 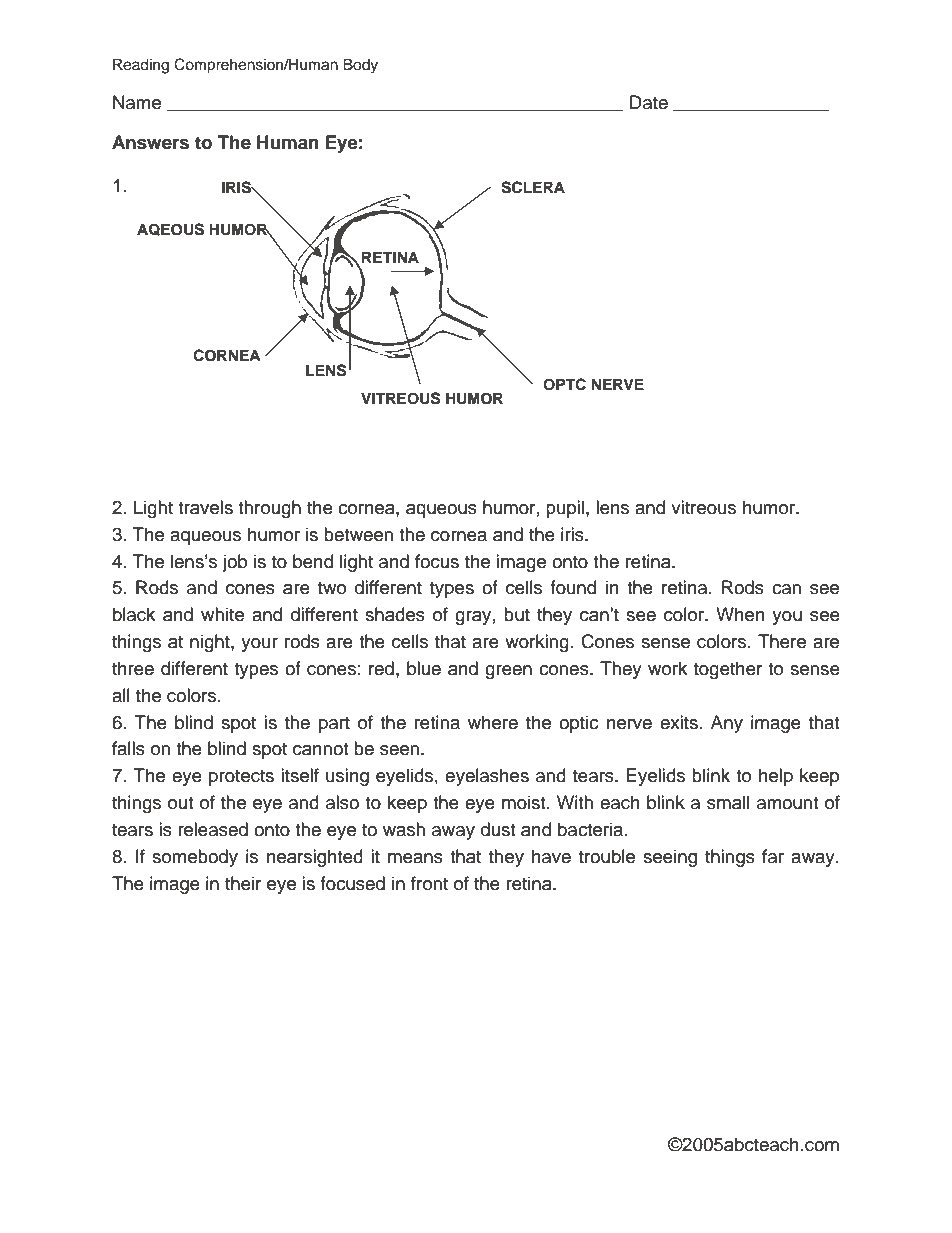 What do you see at coordinates (205, 507) in the screenshot?
I see `travels` at bounding box center [205, 507].
